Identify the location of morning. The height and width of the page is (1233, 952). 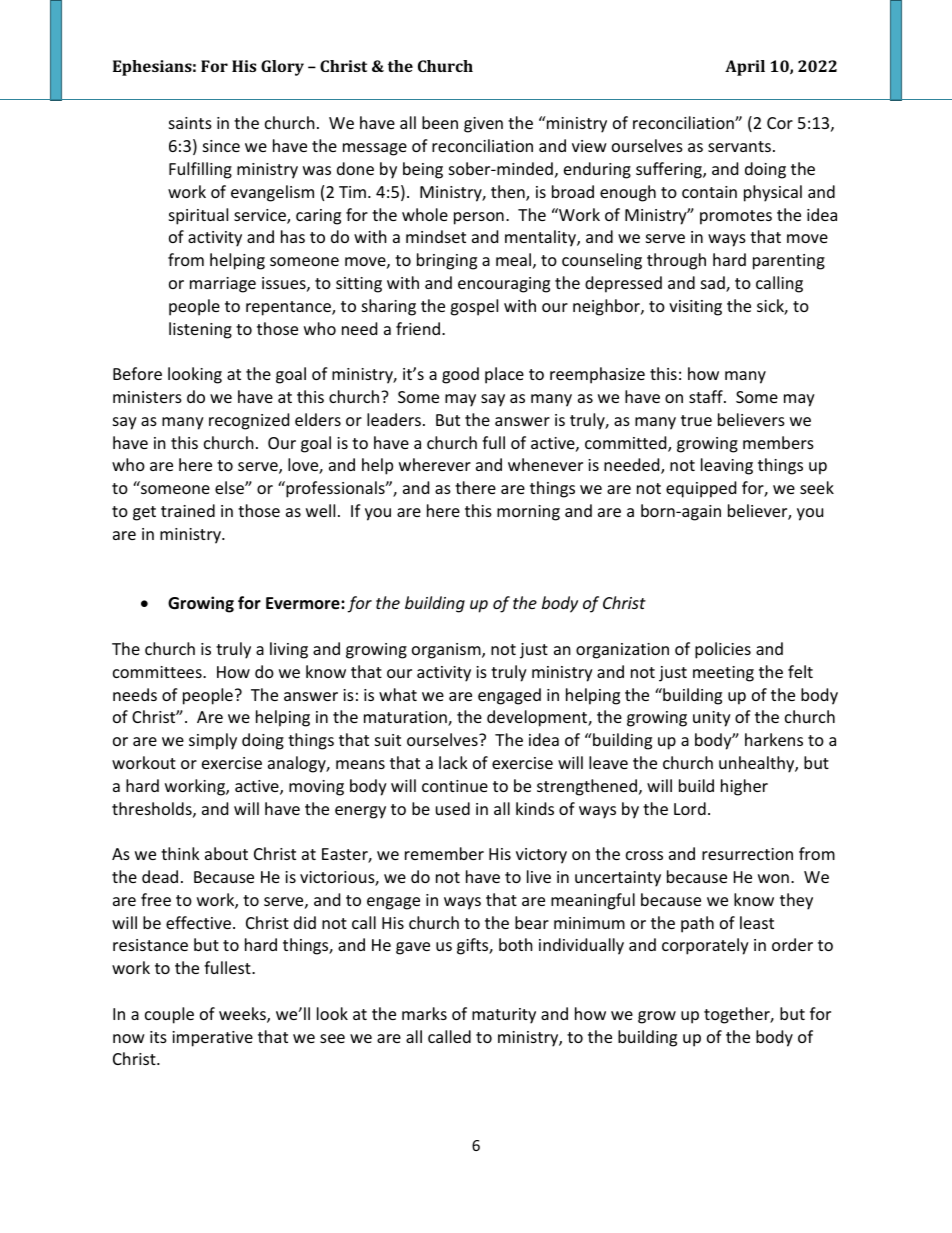
(528, 513).
